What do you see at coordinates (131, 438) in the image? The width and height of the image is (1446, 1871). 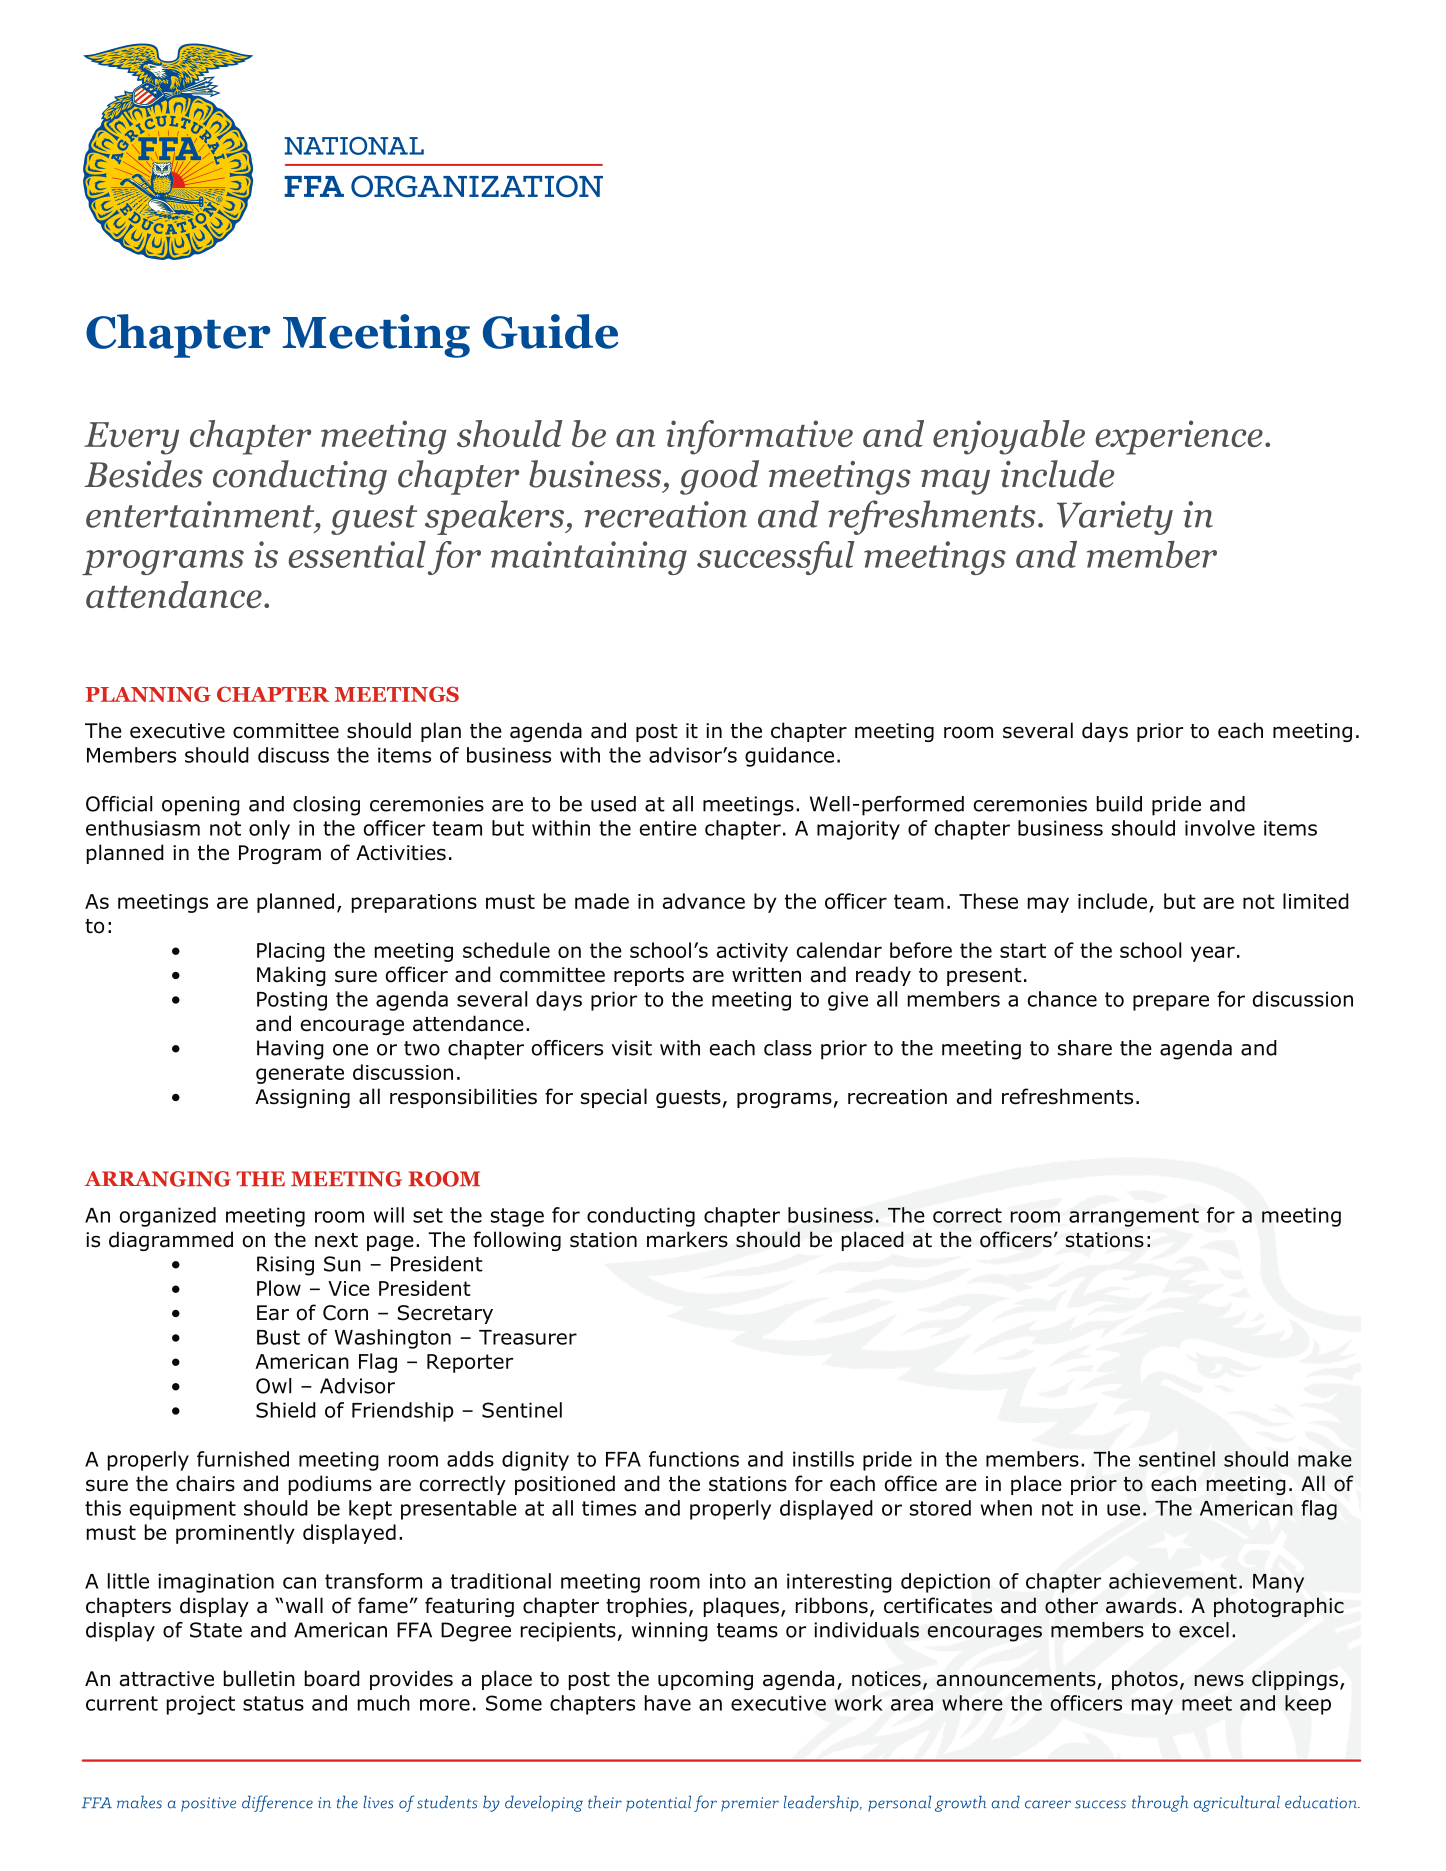 I see `Every` at bounding box center [131, 438].
